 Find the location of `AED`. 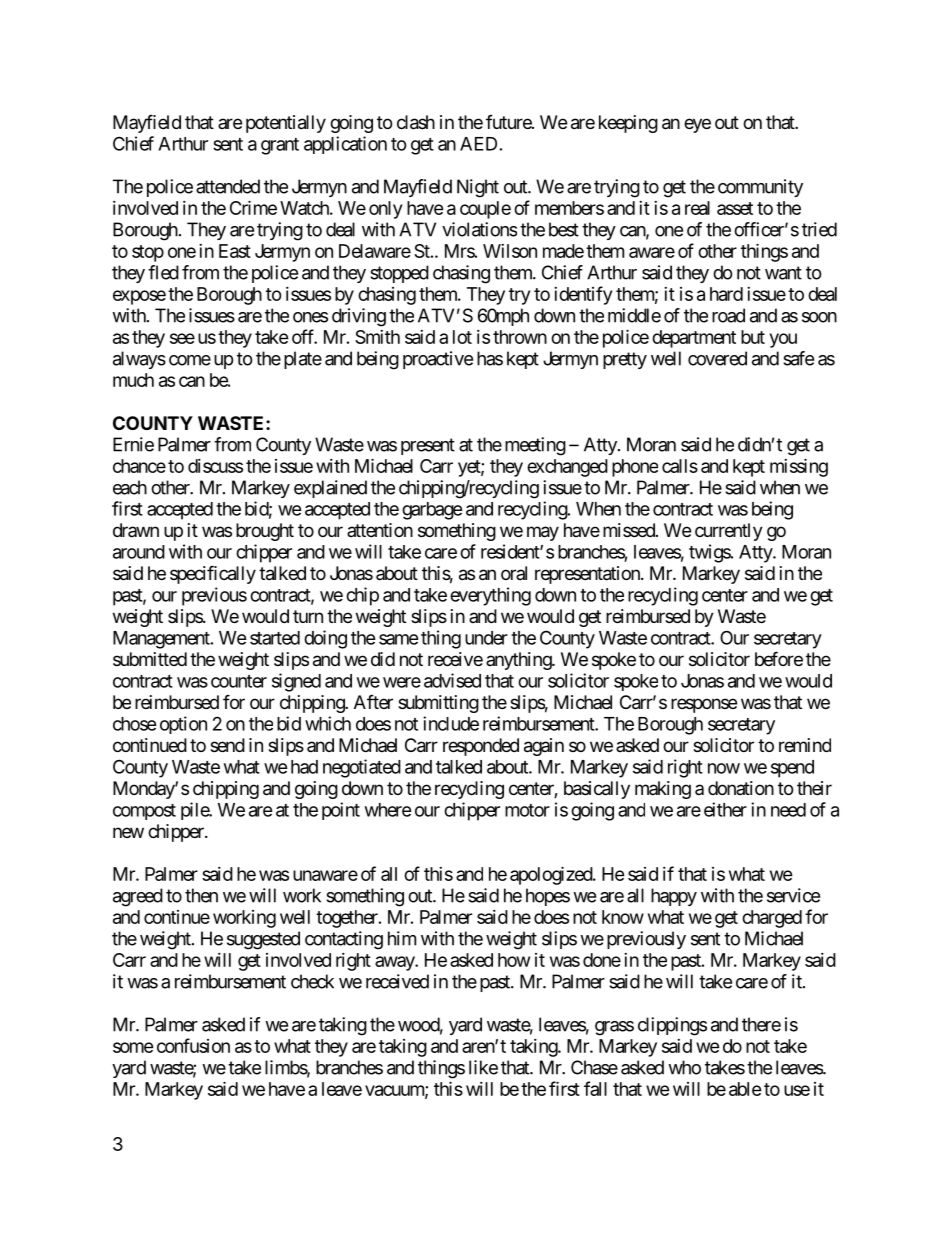

AED is located at coordinates (478, 144).
